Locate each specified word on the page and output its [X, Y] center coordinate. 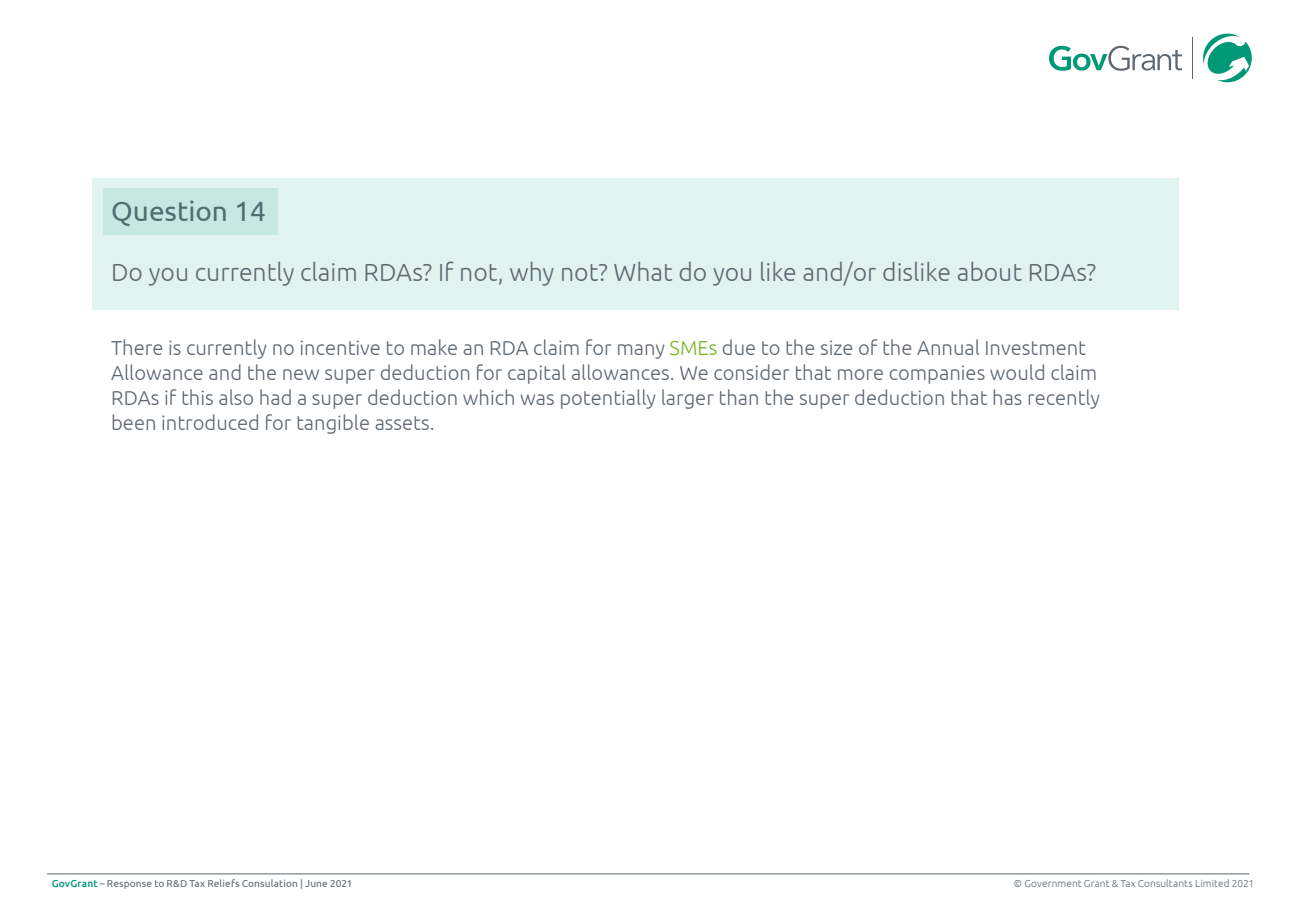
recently [1063, 399]
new [301, 374]
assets [402, 423]
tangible [333, 424]
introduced [210, 422]
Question [169, 213]
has [1007, 397]
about [990, 271]
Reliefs [223, 883]
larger [688, 399]
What [643, 271]
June [316, 883]
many [641, 351]
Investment [1036, 348]
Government [1053, 883]
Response [129, 884]
